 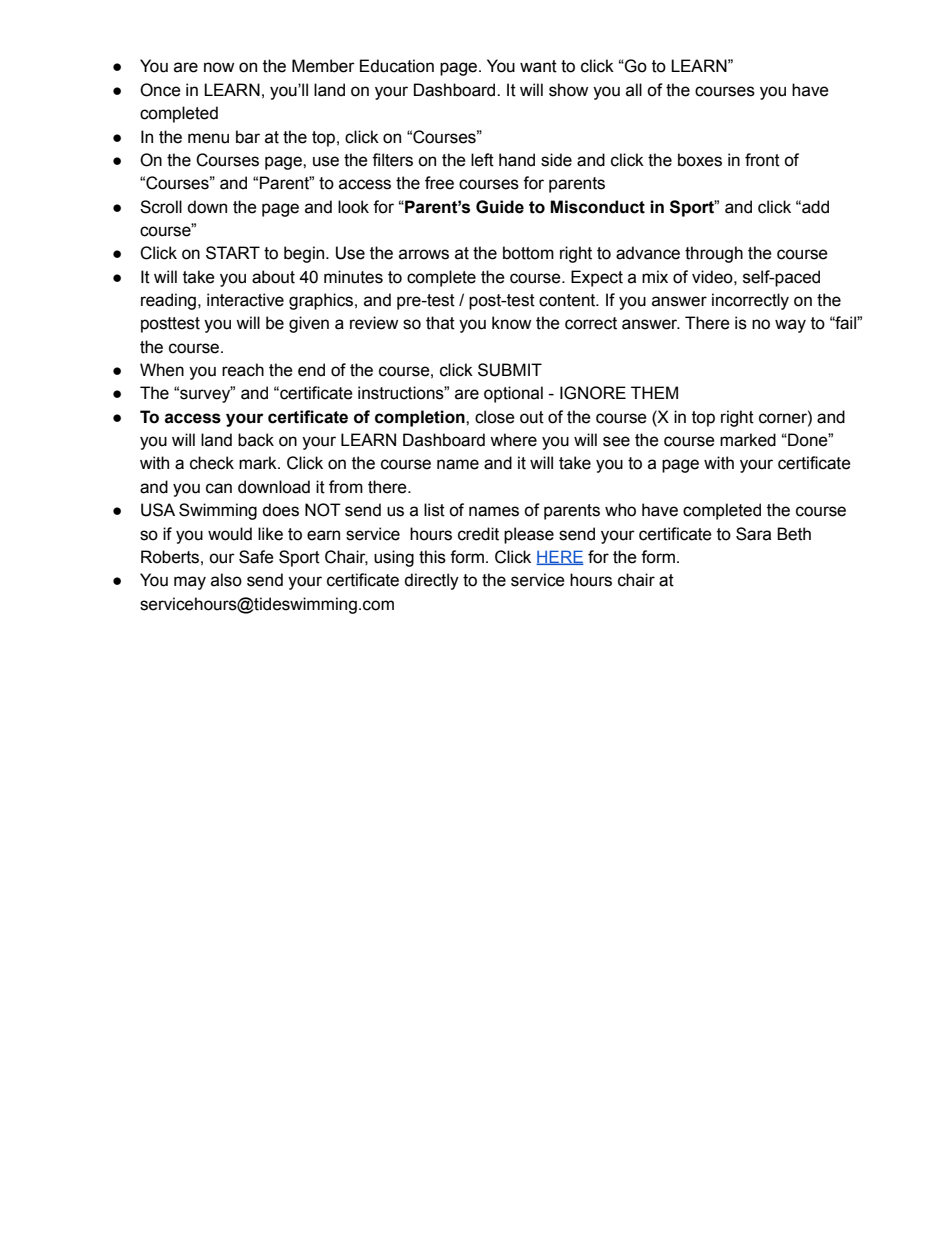 I want to click on Guide, so click(x=500, y=207).
